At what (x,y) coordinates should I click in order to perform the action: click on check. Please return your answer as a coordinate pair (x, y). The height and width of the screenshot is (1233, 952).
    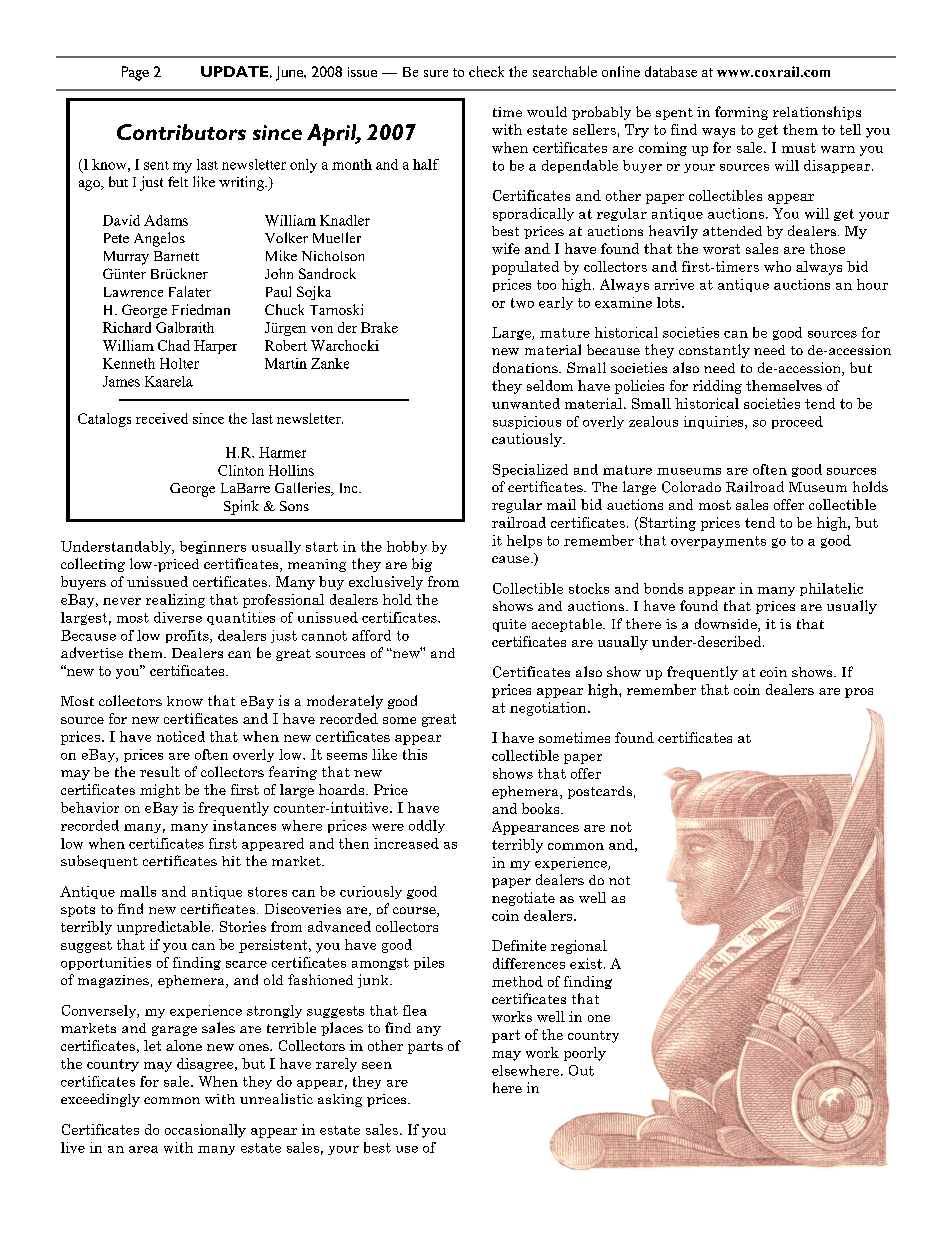
    Looking at the image, I should click on (486, 71).
